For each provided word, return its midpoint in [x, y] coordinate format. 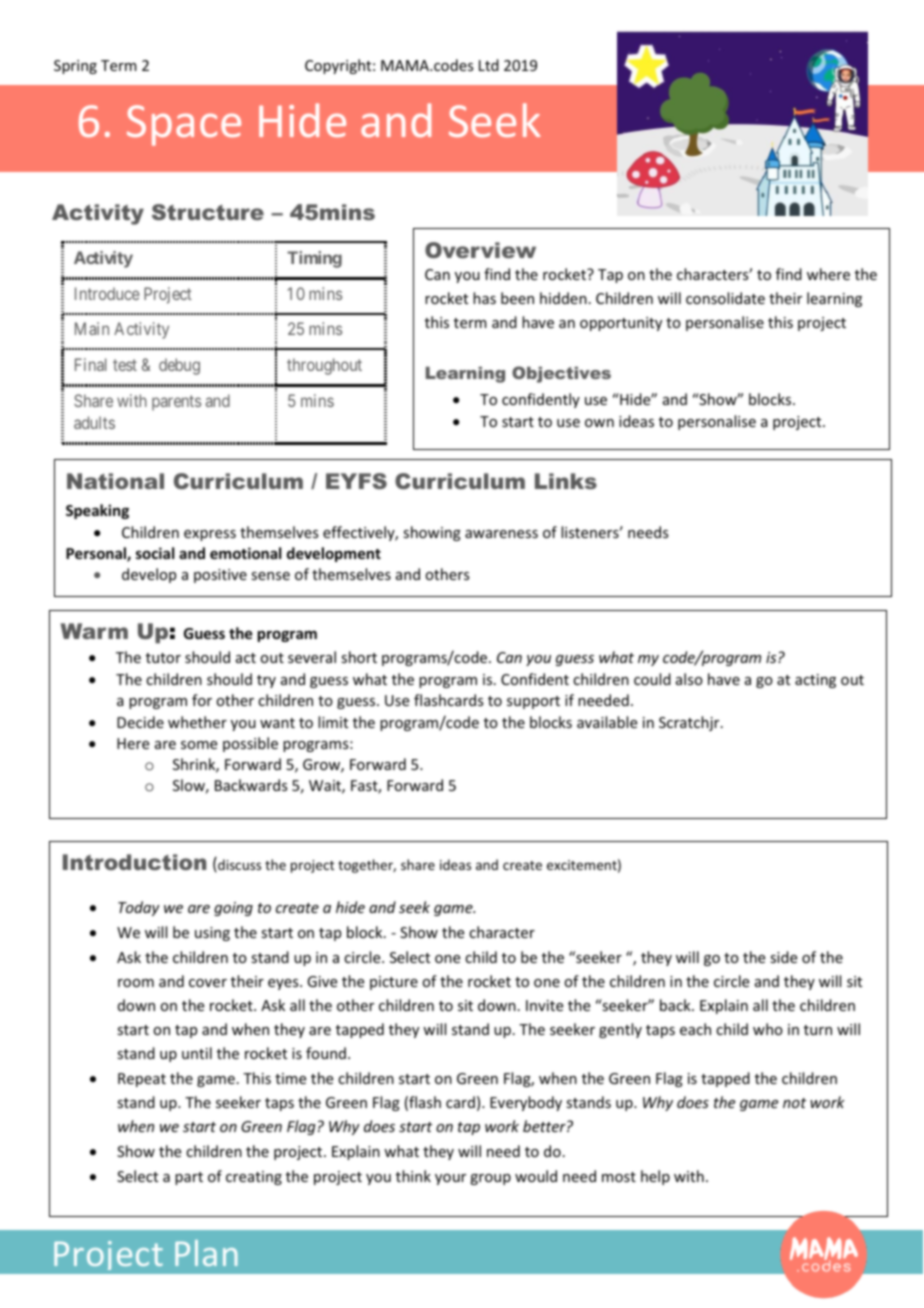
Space [184, 125]
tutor [163, 658]
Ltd [489, 65]
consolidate [725, 298]
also [689, 679]
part [189, 1178]
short [359, 657]
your [450, 1179]
